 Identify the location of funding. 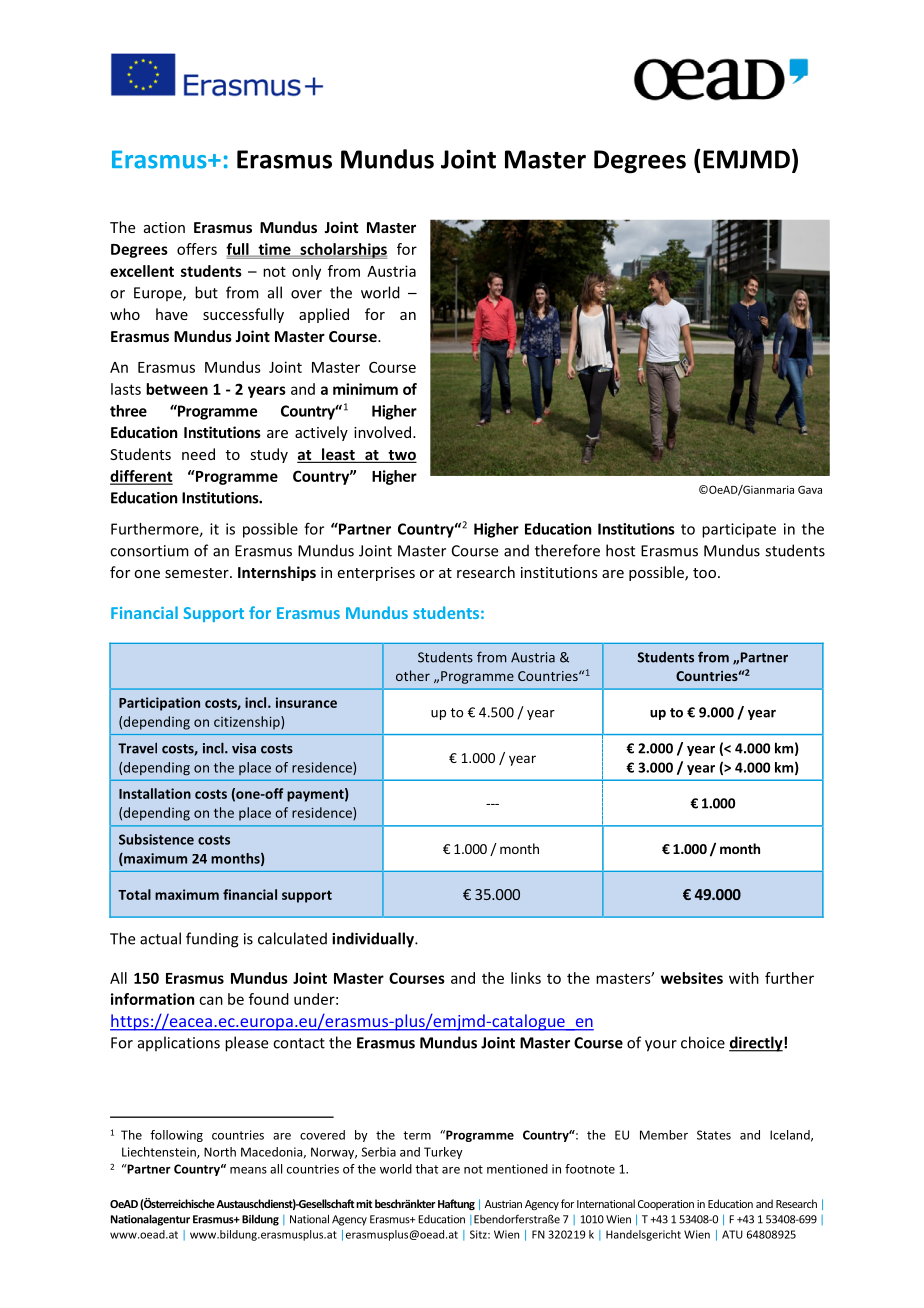
(212, 940).
